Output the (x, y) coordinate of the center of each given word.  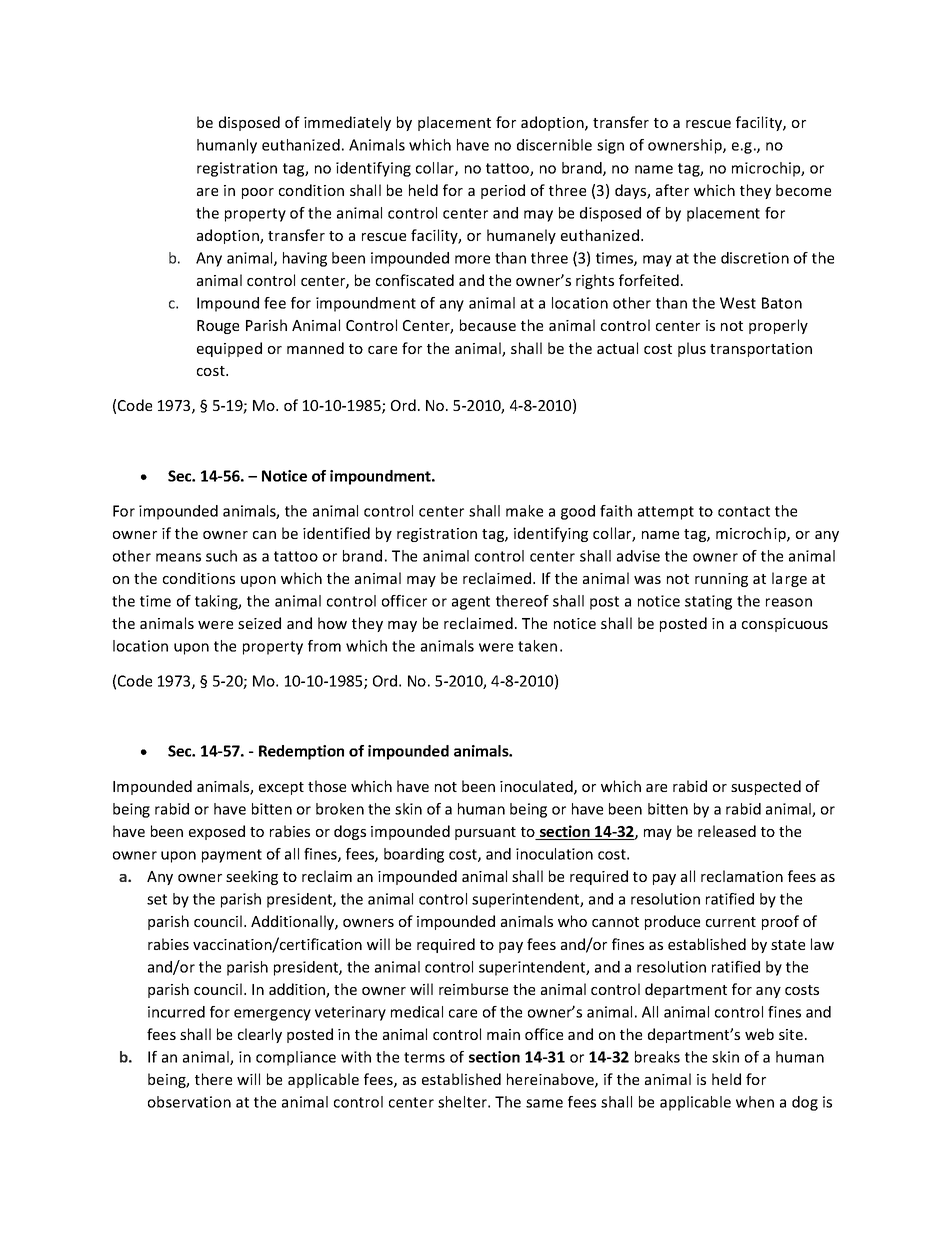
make (524, 511)
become (803, 190)
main (503, 1034)
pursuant (485, 833)
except (281, 788)
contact (744, 511)
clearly (260, 1035)
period (503, 191)
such (221, 556)
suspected (766, 787)
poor (258, 193)
